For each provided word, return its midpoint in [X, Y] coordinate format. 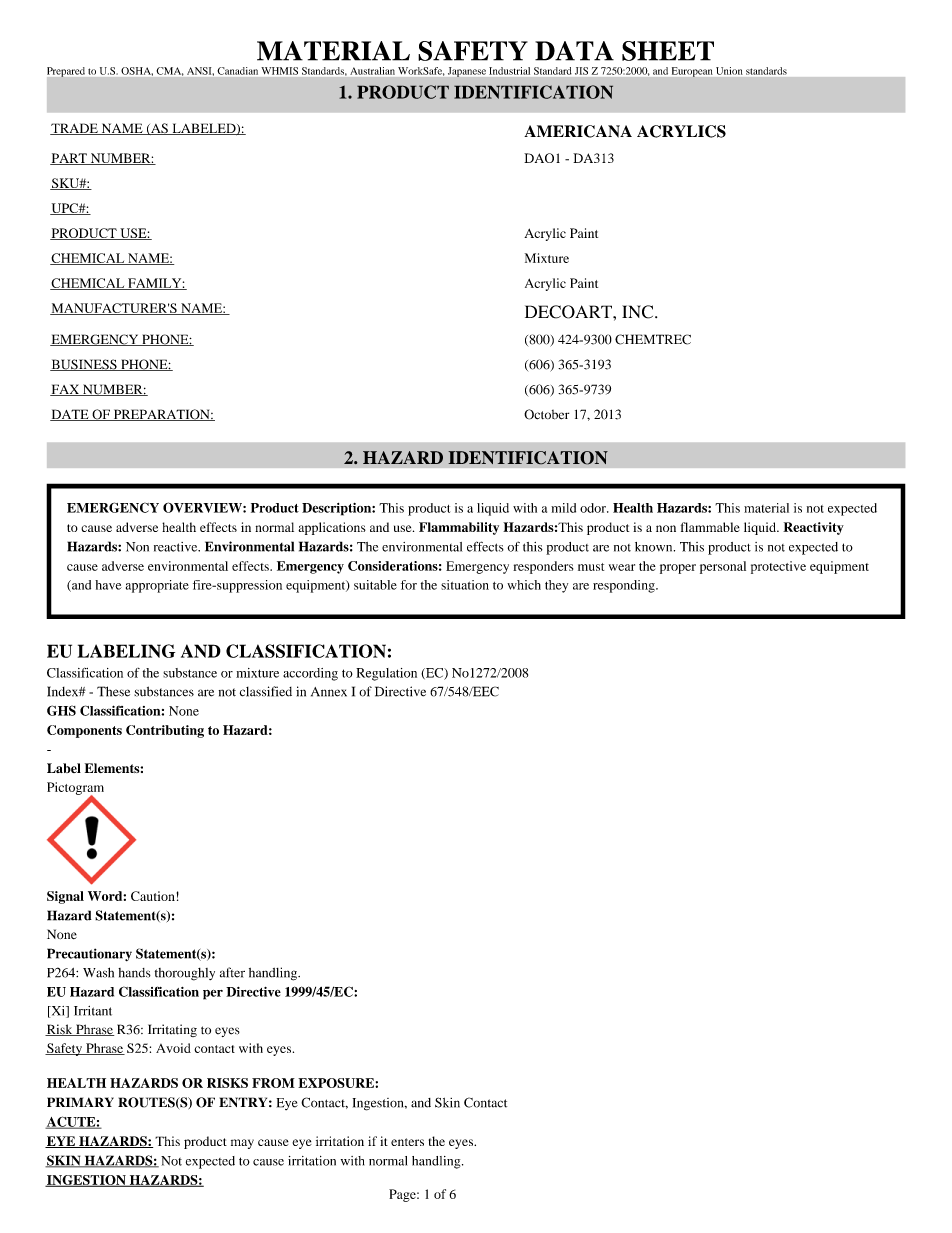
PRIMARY [80, 1102]
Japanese [467, 72]
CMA [170, 71]
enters [407, 1142]
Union [729, 71]
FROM [273, 1083]
